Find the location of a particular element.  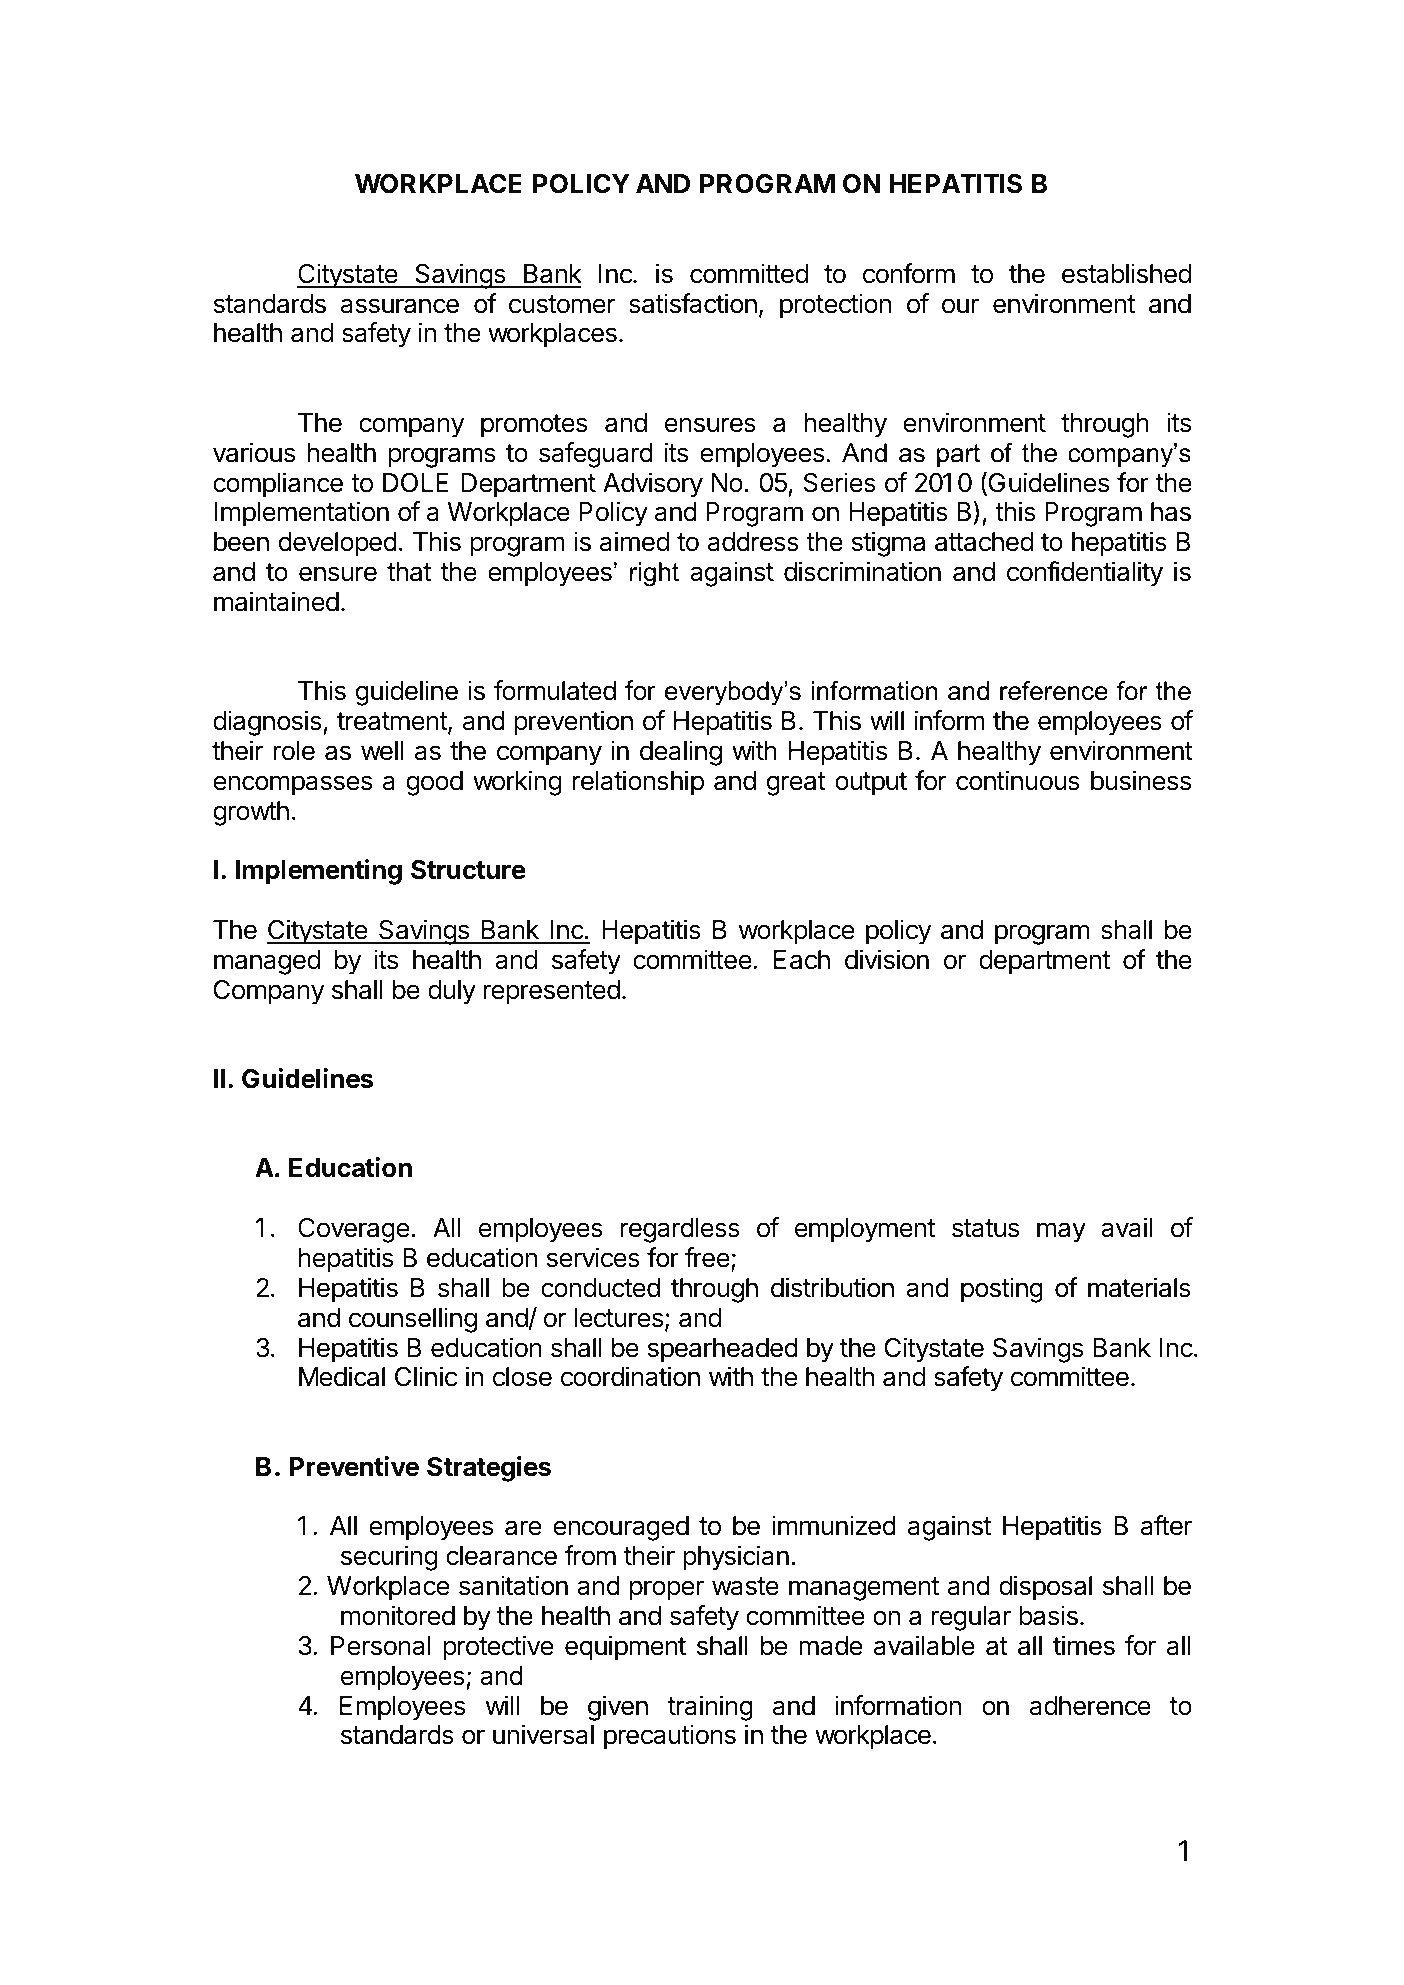

Coverage is located at coordinates (353, 1230).
